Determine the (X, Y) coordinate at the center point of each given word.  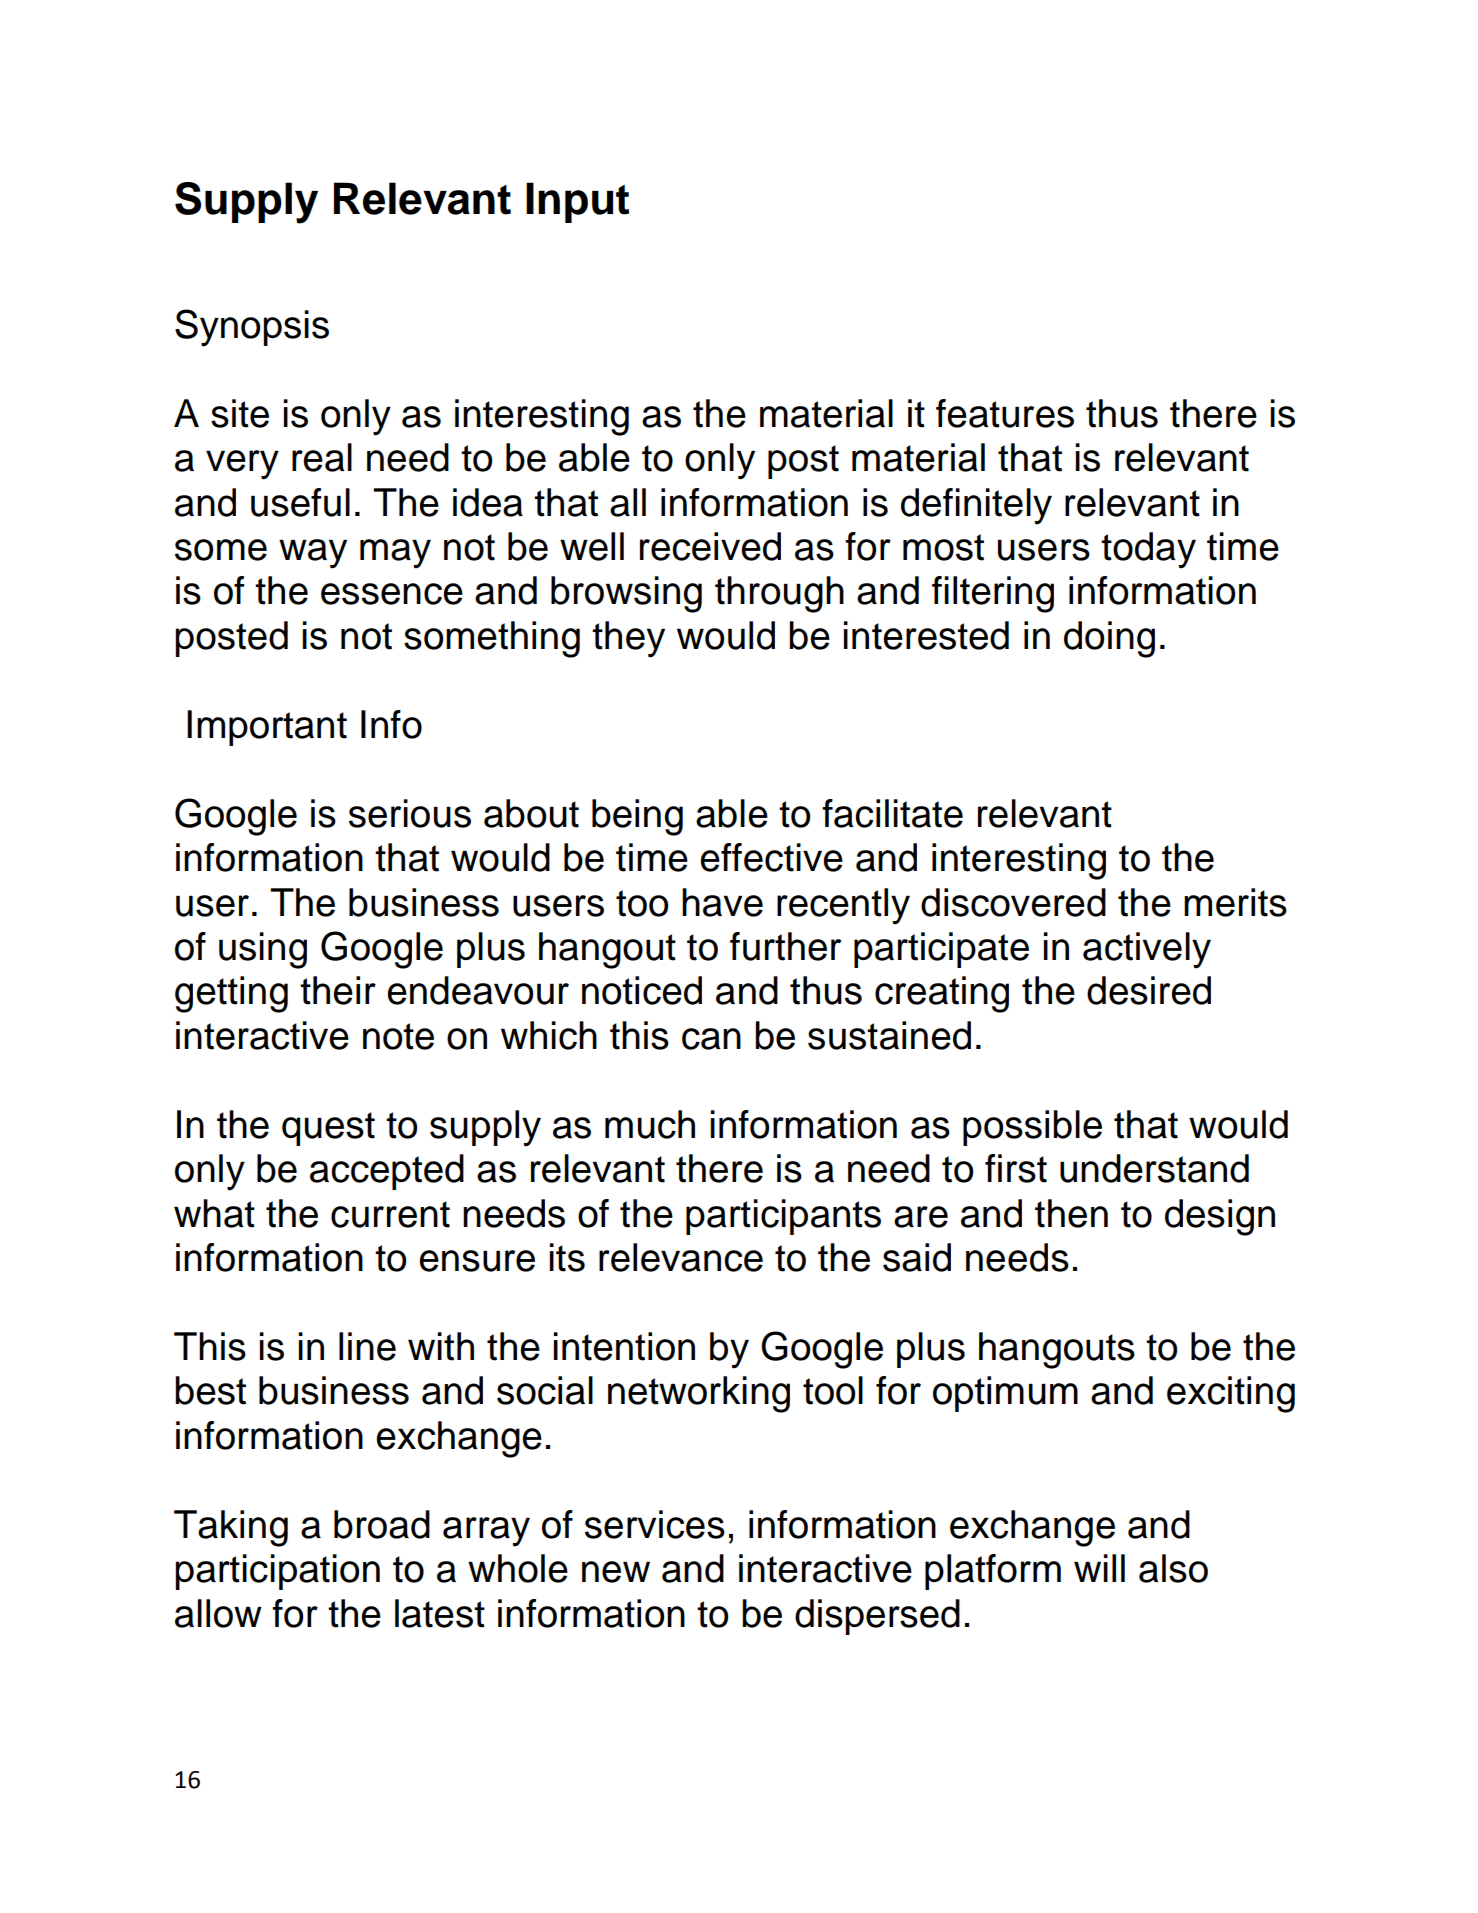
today (1148, 550)
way (313, 554)
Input (577, 202)
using (263, 950)
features (1005, 413)
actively (1147, 950)
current (390, 1214)
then (1071, 1213)
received (710, 546)
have (722, 902)
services (655, 1524)
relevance (681, 1257)
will (1099, 1568)
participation (277, 1572)
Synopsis (252, 328)
